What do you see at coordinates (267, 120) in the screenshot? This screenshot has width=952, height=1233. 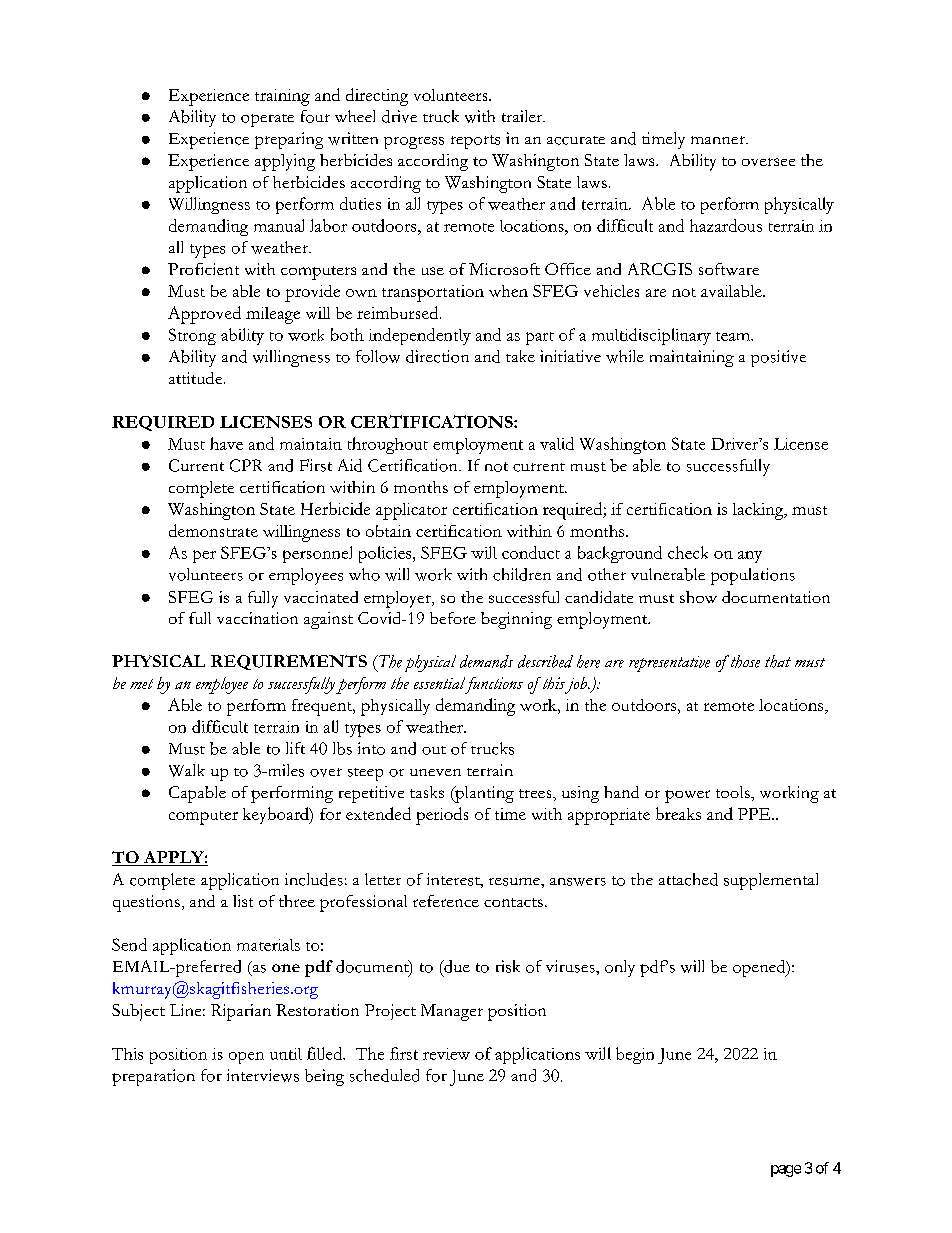 I see `operate` at bounding box center [267, 120].
